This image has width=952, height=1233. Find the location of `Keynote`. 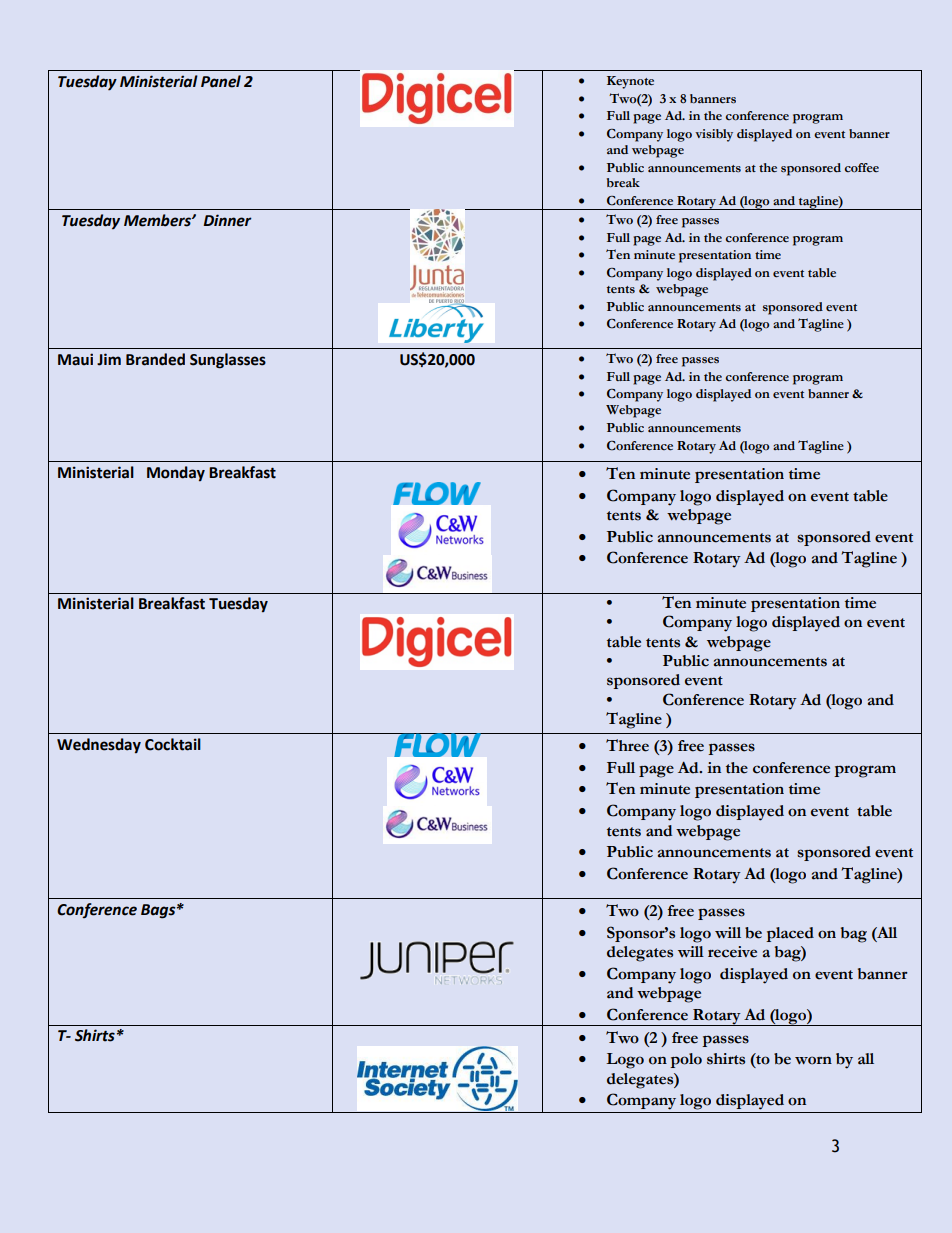

Keynote is located at coordinates (630, 82).
